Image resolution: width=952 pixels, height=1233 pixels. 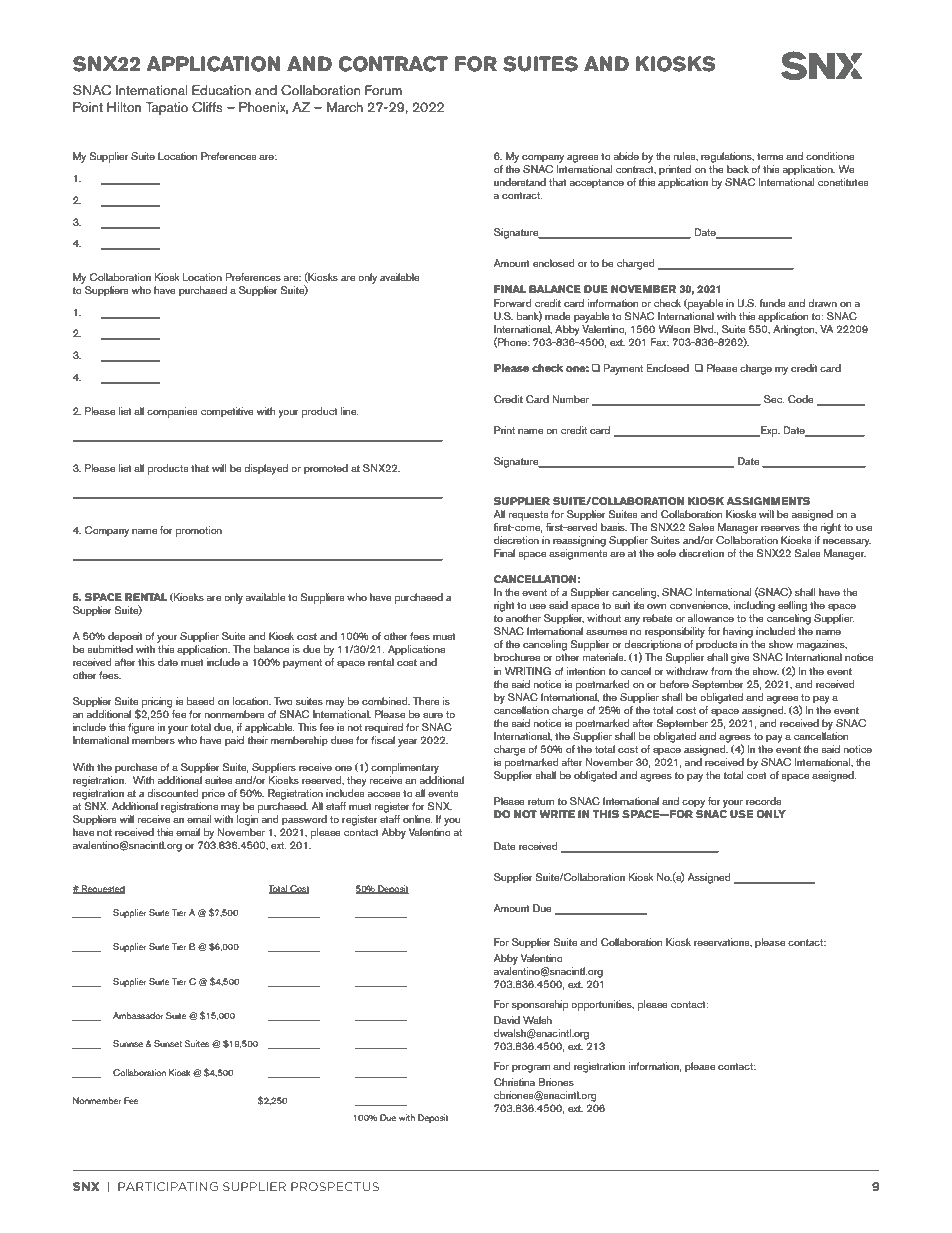 I want to click on Hilton, so click(x=124, y=107).
